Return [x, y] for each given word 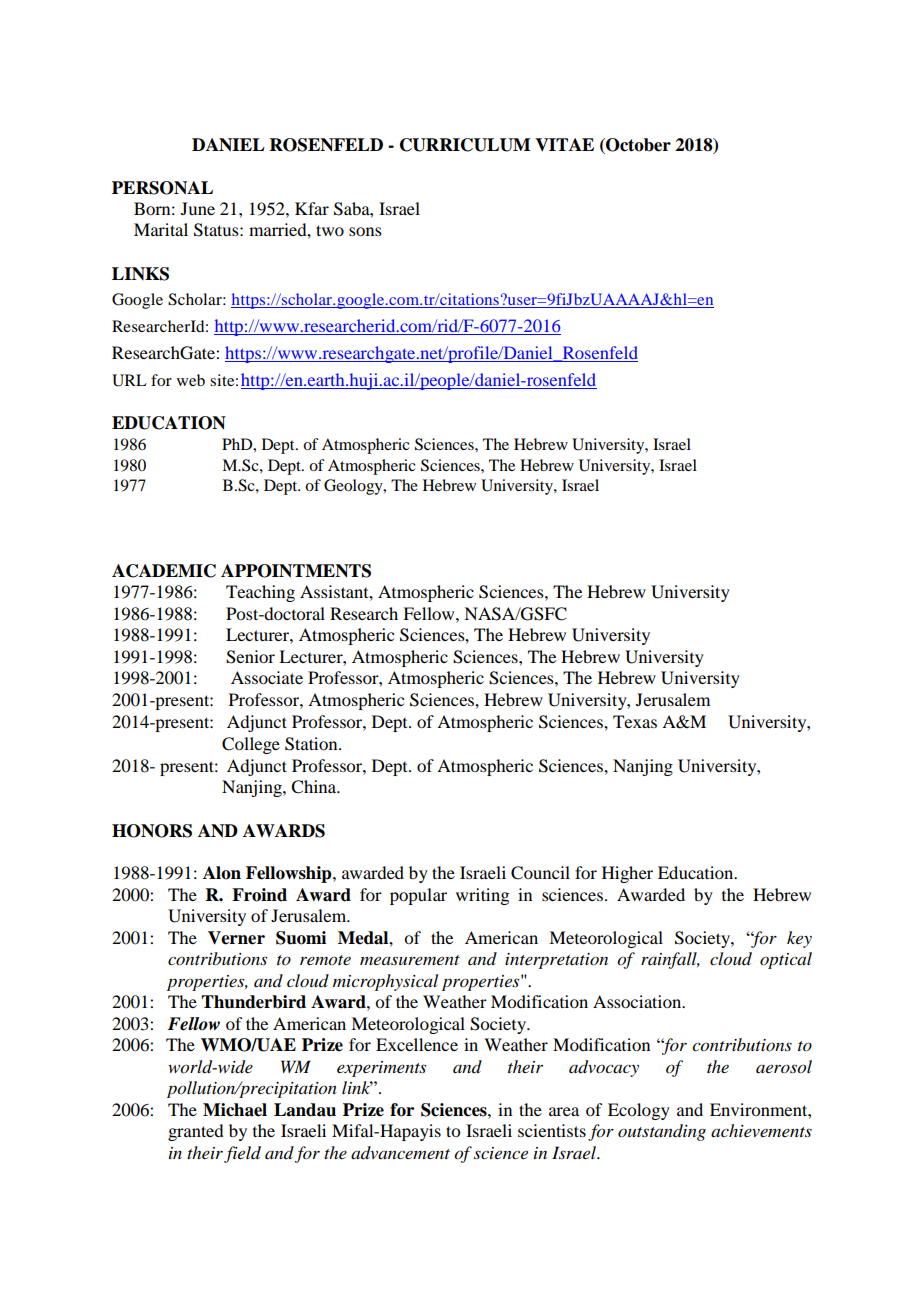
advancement [400, 1152]
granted [196, 1132]
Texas [635, 721]
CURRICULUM [465, 145]
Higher [627, 874]
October [637, 146]
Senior [250, 657]
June [198, 208]
